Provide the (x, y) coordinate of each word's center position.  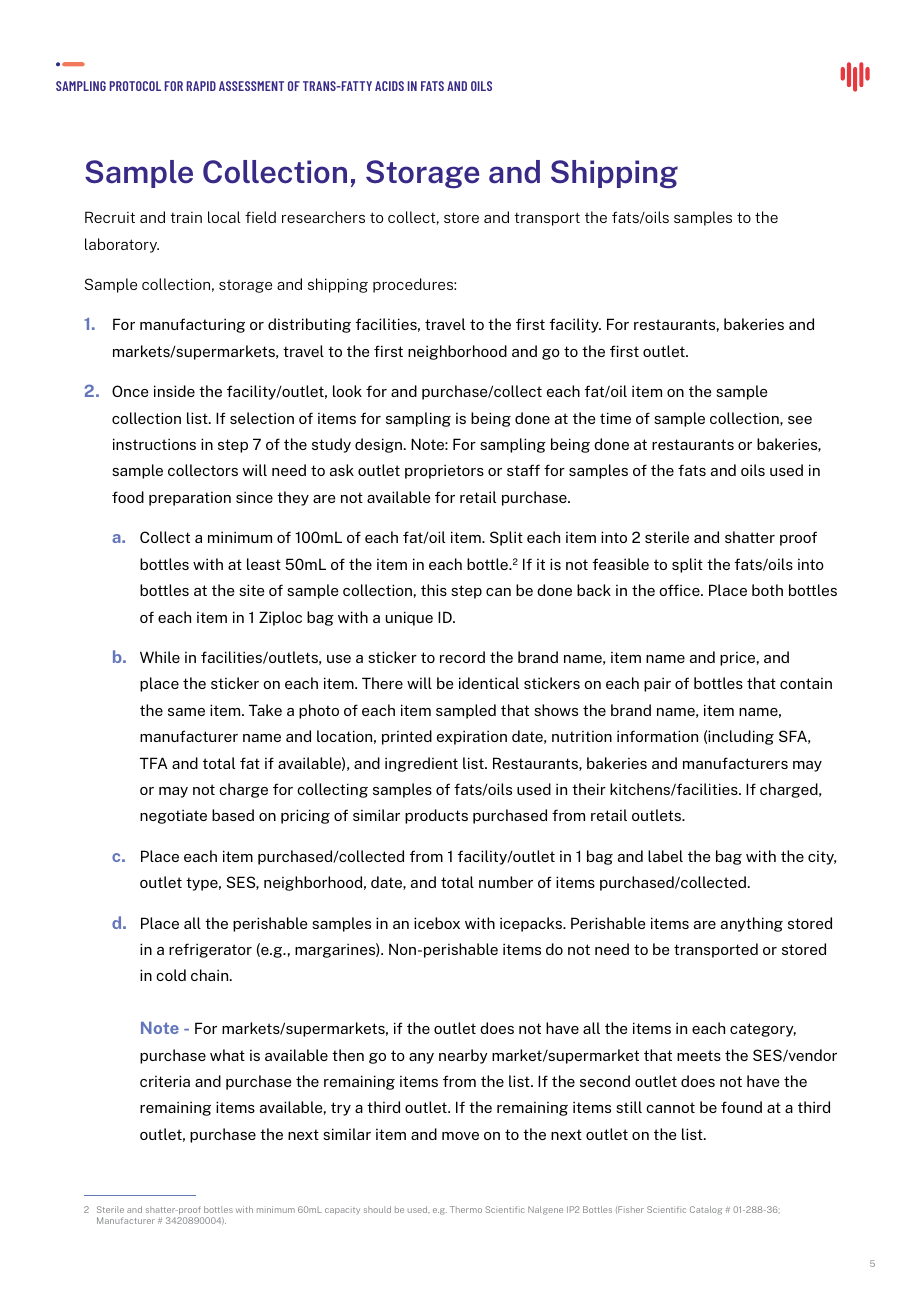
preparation (190, 499)
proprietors (444, 471)
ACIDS (389, 86)
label (665, 856)
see (800, 420)
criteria (165, 1081)
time (615, 418)
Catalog (706, 1210)
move (460, 1136)
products (436, 816)
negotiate (173, 816)
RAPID (201, 86)
